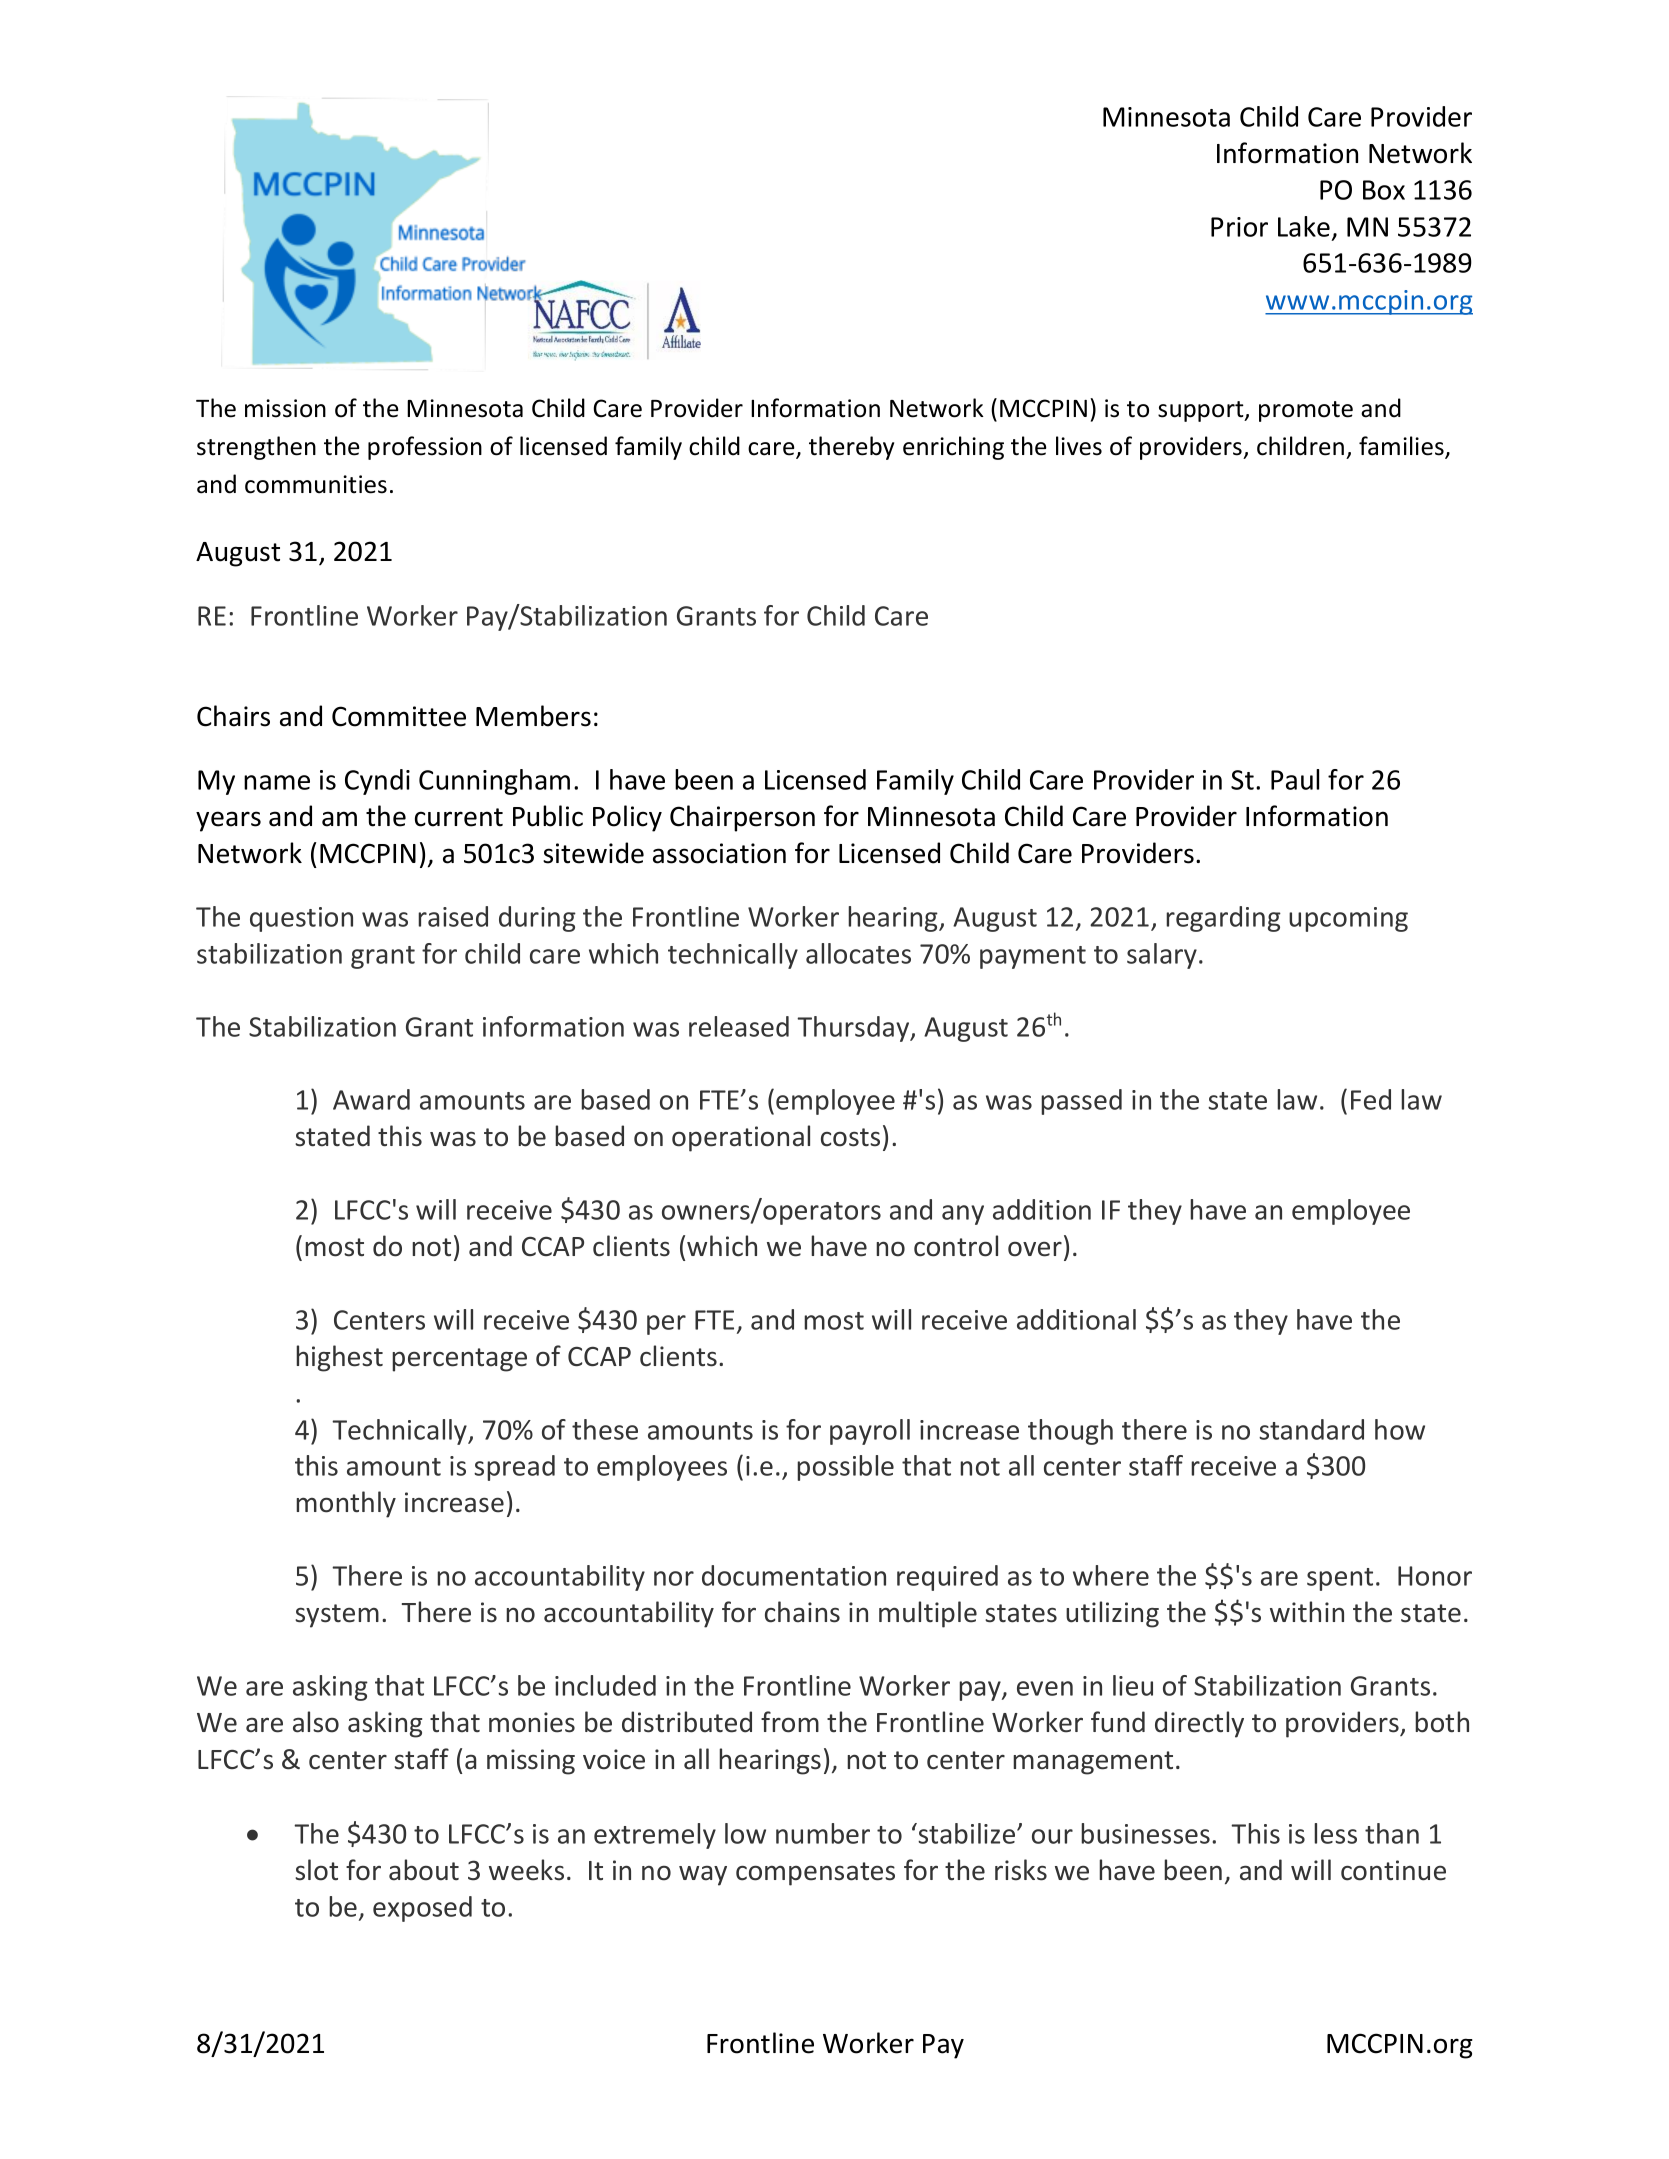  Describe the element at coordinates (1304, 226) in the image. I see `Lake` at that location.
